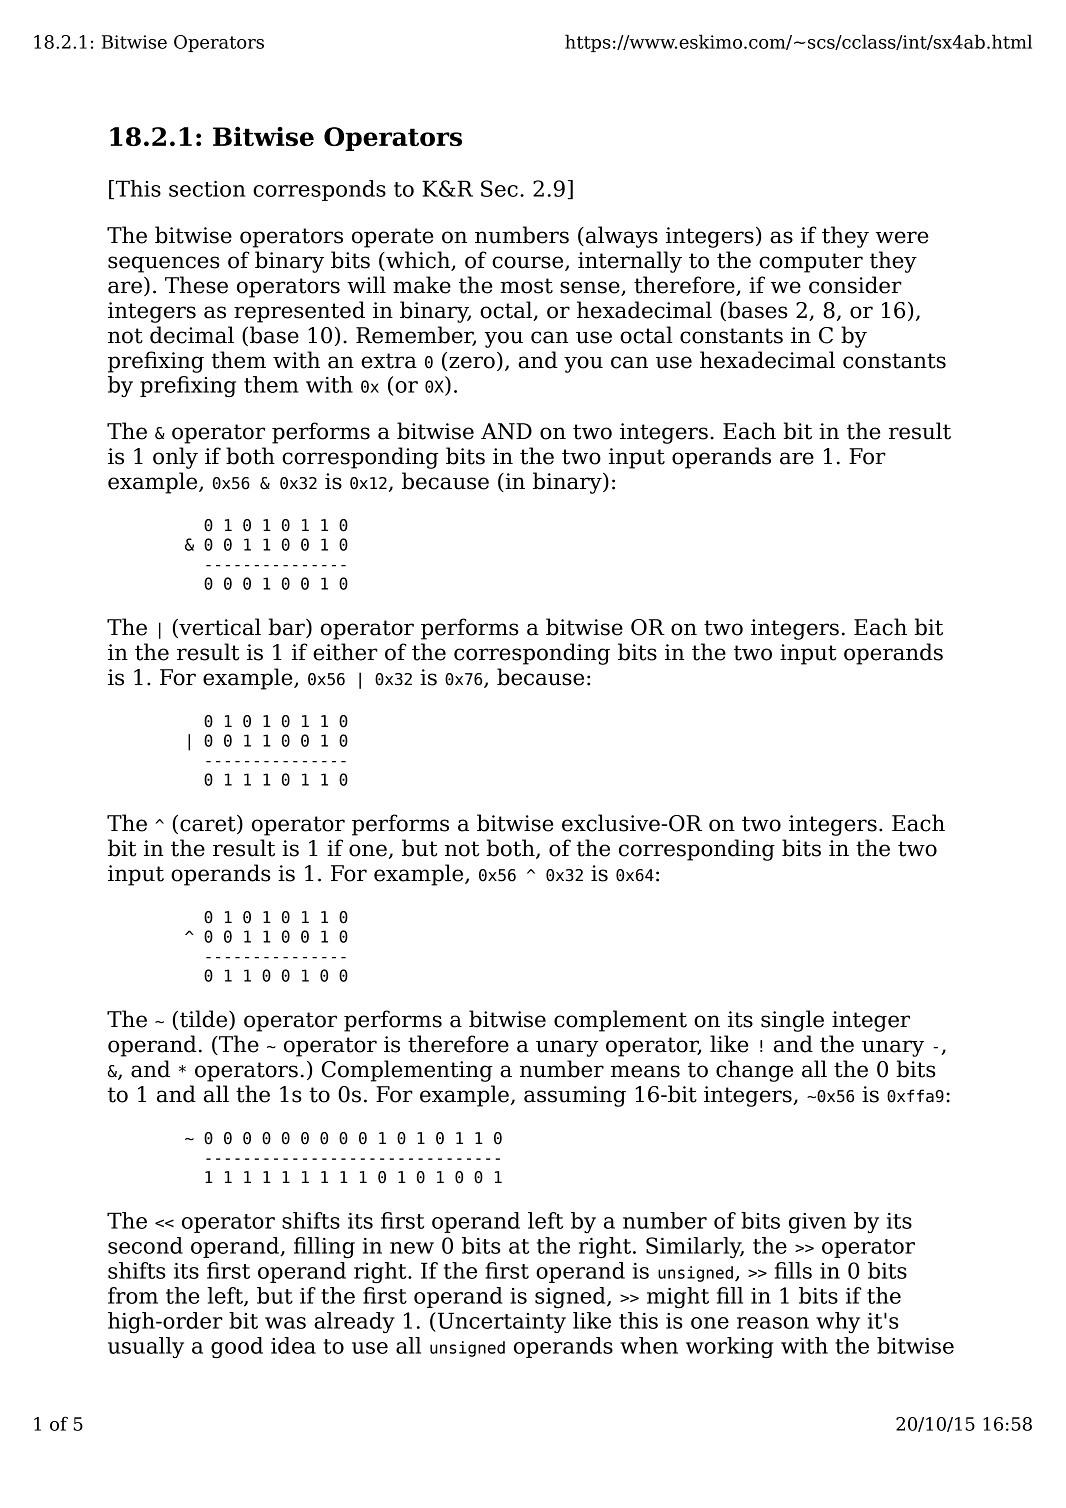 This page has width=1066, height=1508. Describe the element at coordinates (207, 189) in the page. I see `section` at that location.
